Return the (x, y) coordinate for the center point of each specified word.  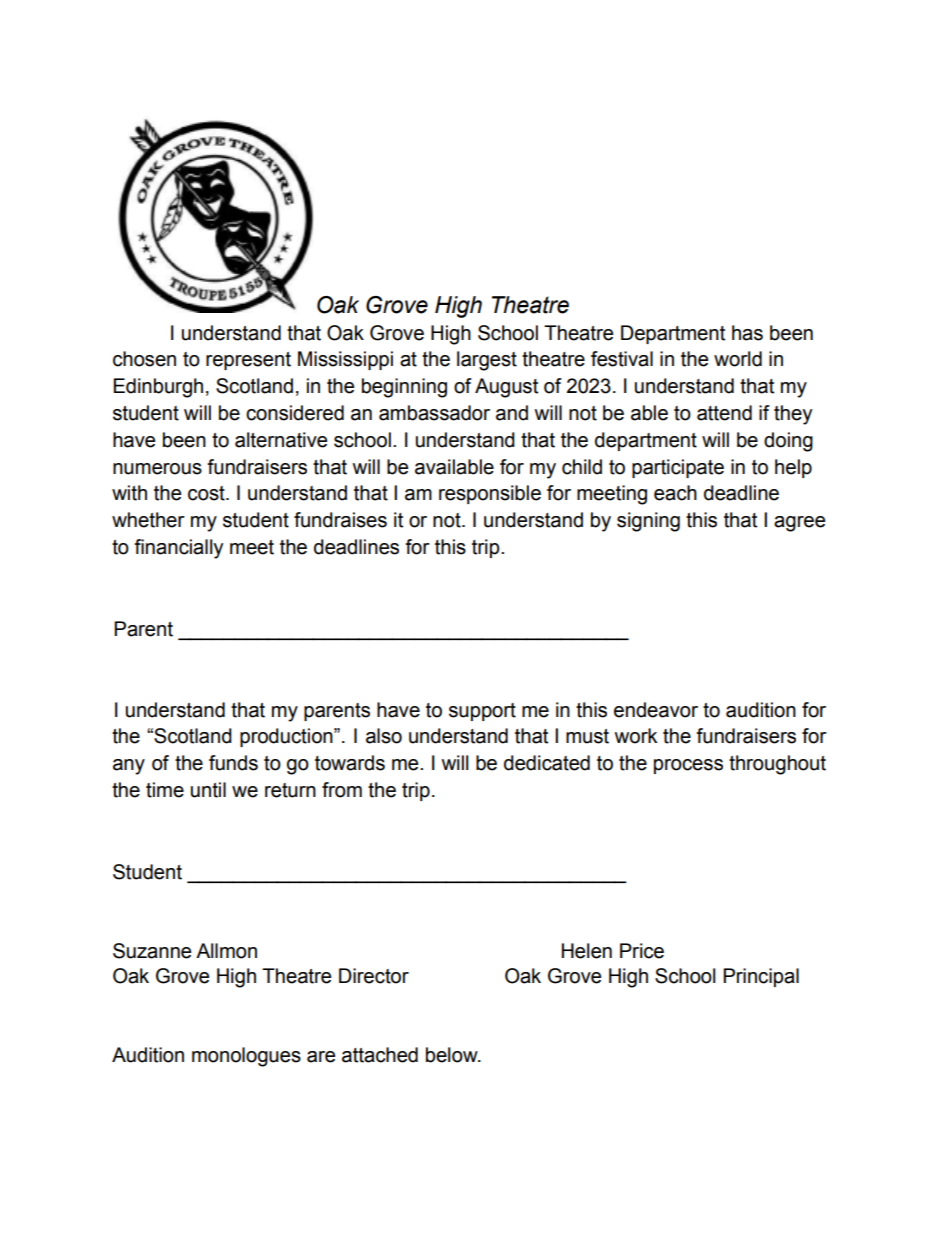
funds (233, 763)
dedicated (547, 763)
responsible (490, 494)
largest (487, 361)
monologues (246, 1057)
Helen (587, 951)
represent (248, 361)
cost (207, 493)
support (482, 712)
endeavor (656, 710)
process (688, 766)
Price (642, 951)
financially (178, 549)
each (675, 493)
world (738, 359)
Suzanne (152, 951)
